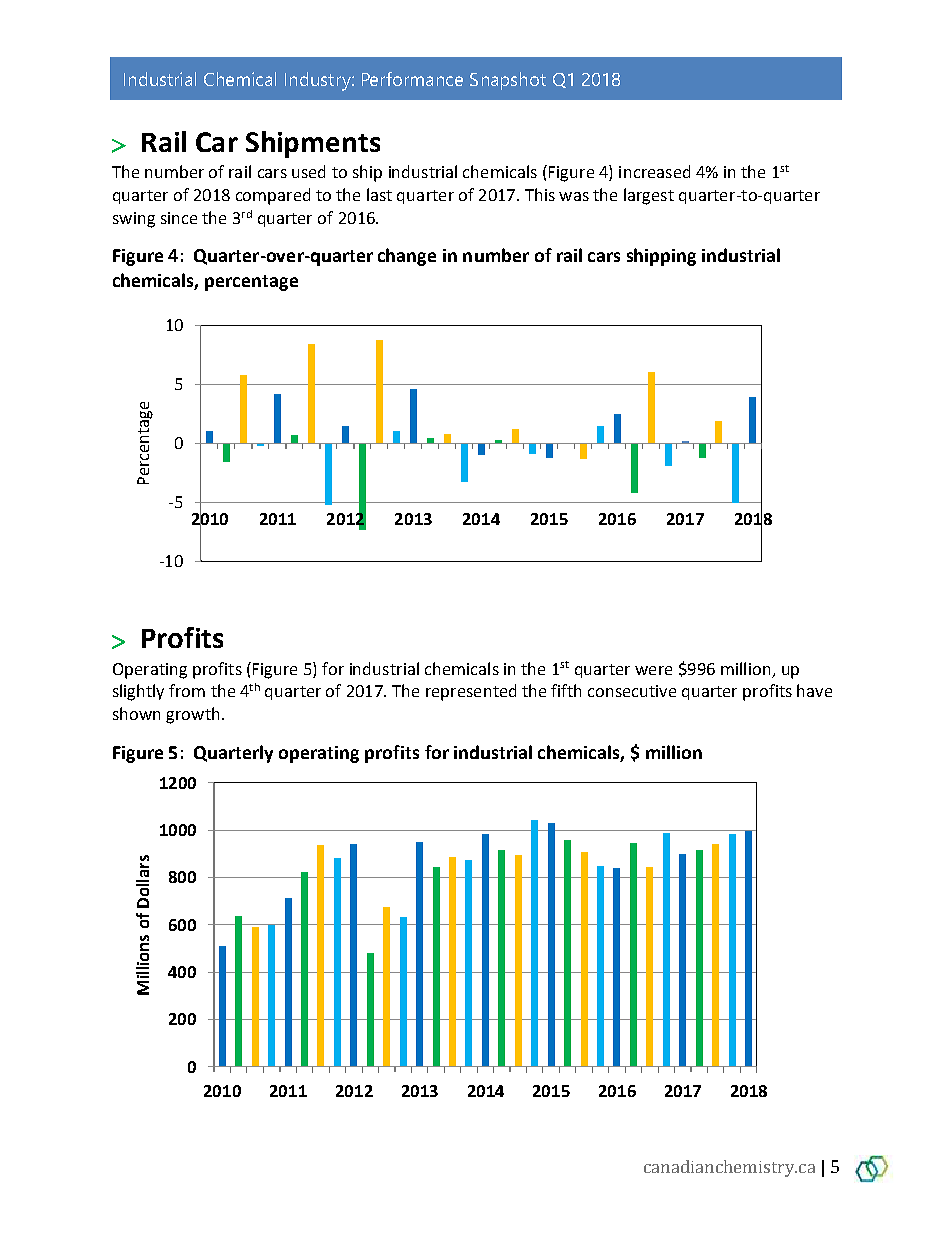 Image resolution: width=952 pixels, height=1233 pixels. Describe the element at coordinates (187, 690) in the screenshot. I see `from` at that location.
